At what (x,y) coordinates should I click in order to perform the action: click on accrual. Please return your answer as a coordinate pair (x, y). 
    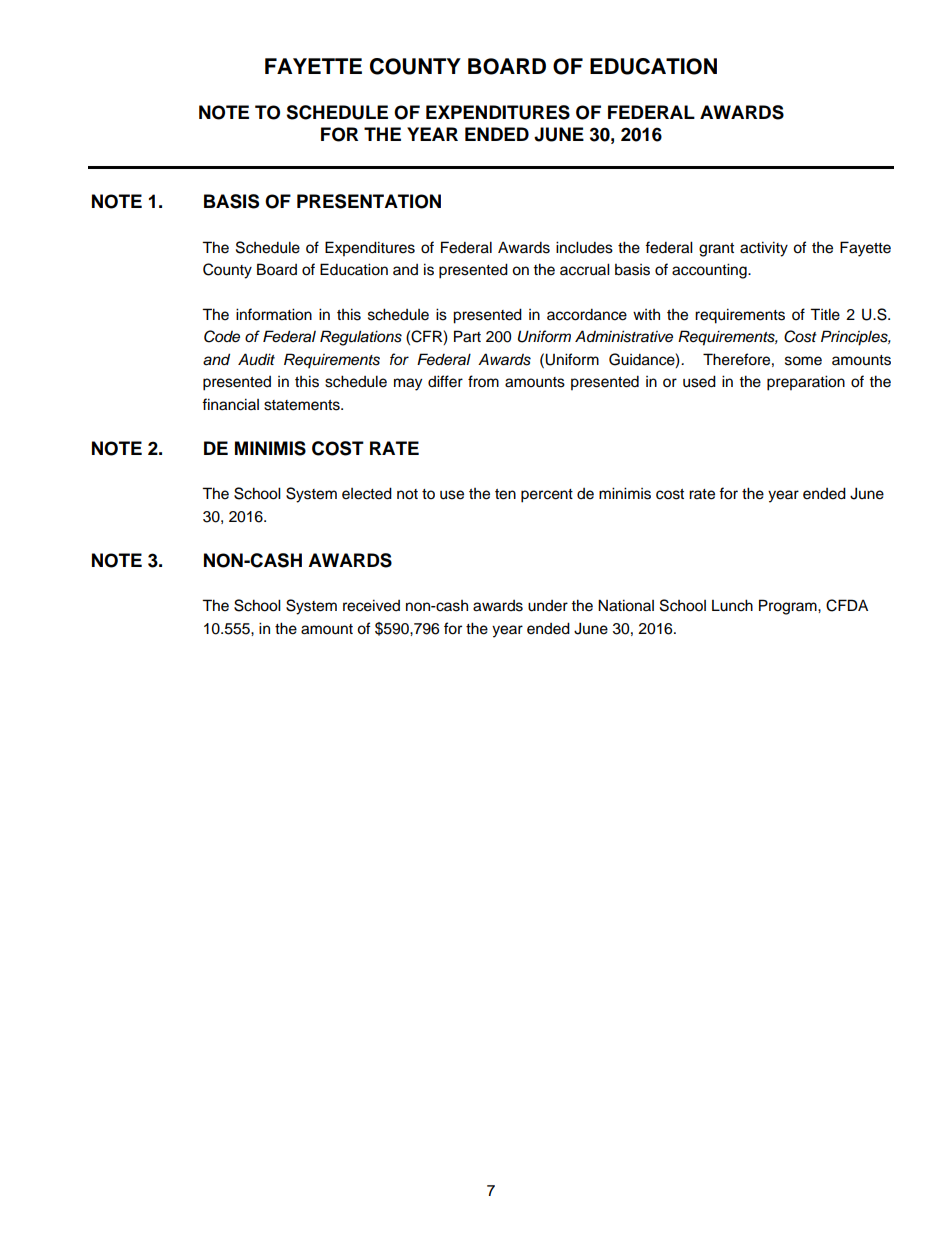
    Looking at the image, I should click on (585, 269).
